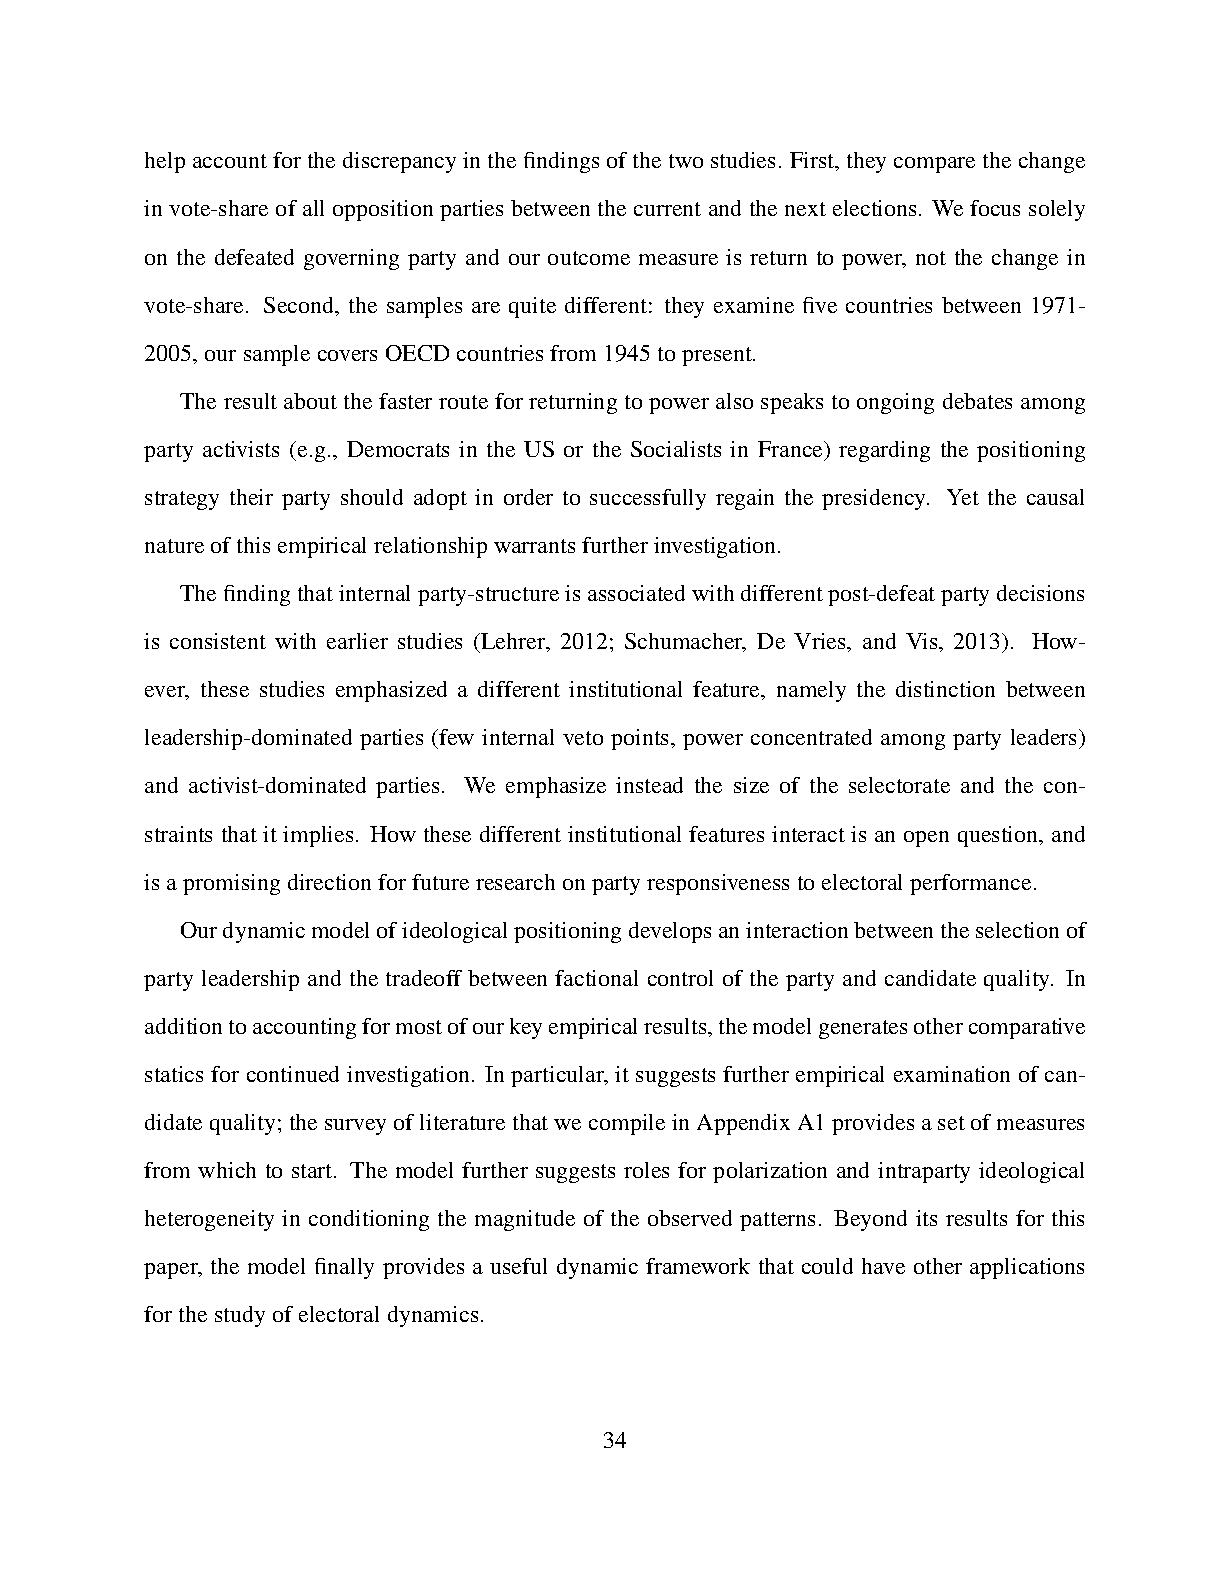 The width and height of the screenshot is (1231, 1593). Describe the element at coordinates (667, 209) in the screenshot. I see `current` at that location.
